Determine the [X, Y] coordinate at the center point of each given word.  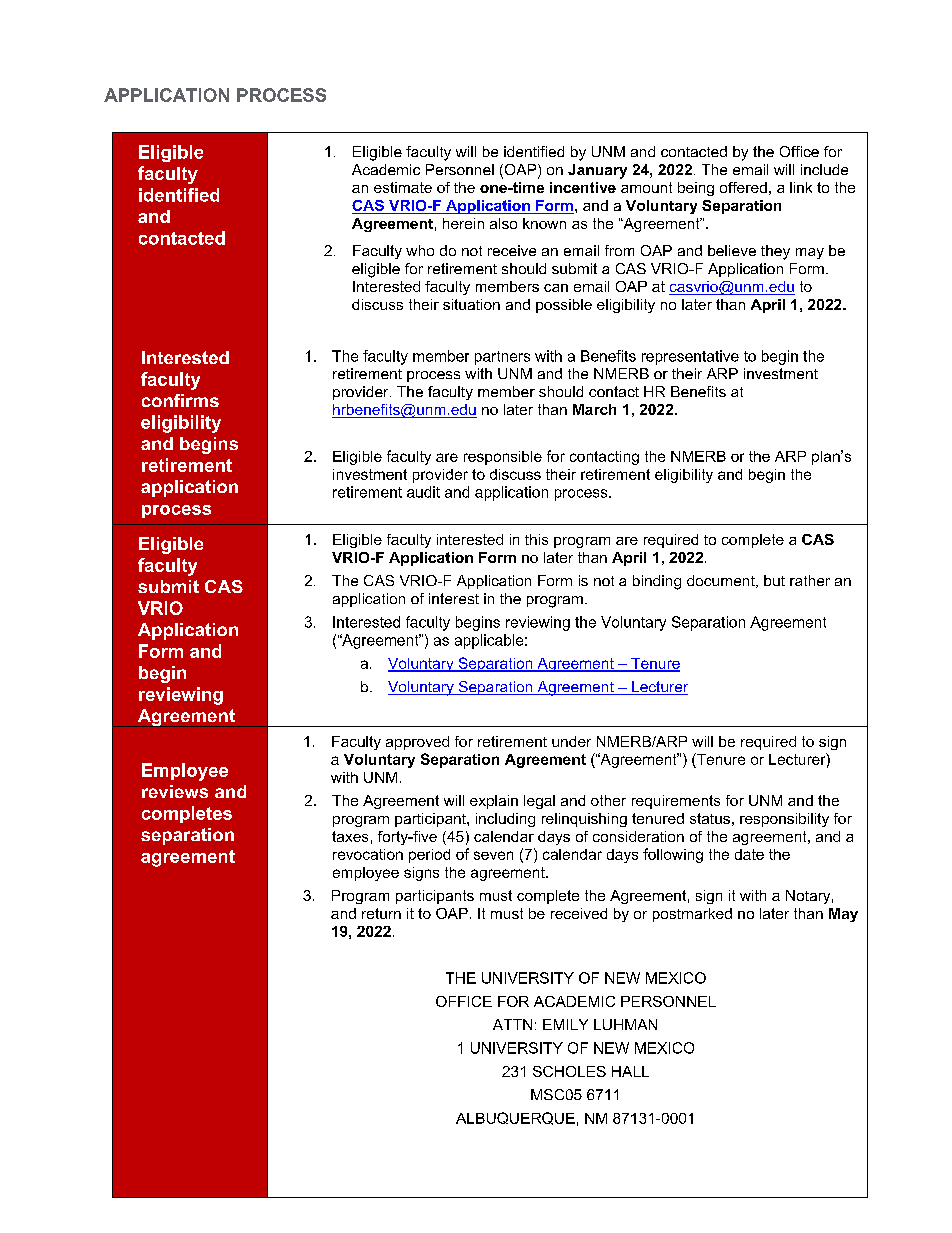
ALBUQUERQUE [515, 1118]
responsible [503, 458]
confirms [180, 400]
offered [743, 187]
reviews [175, 791]
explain [494, 802]
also [503, 223]
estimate [403, 187]
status [710, 818]
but [774, 580]
